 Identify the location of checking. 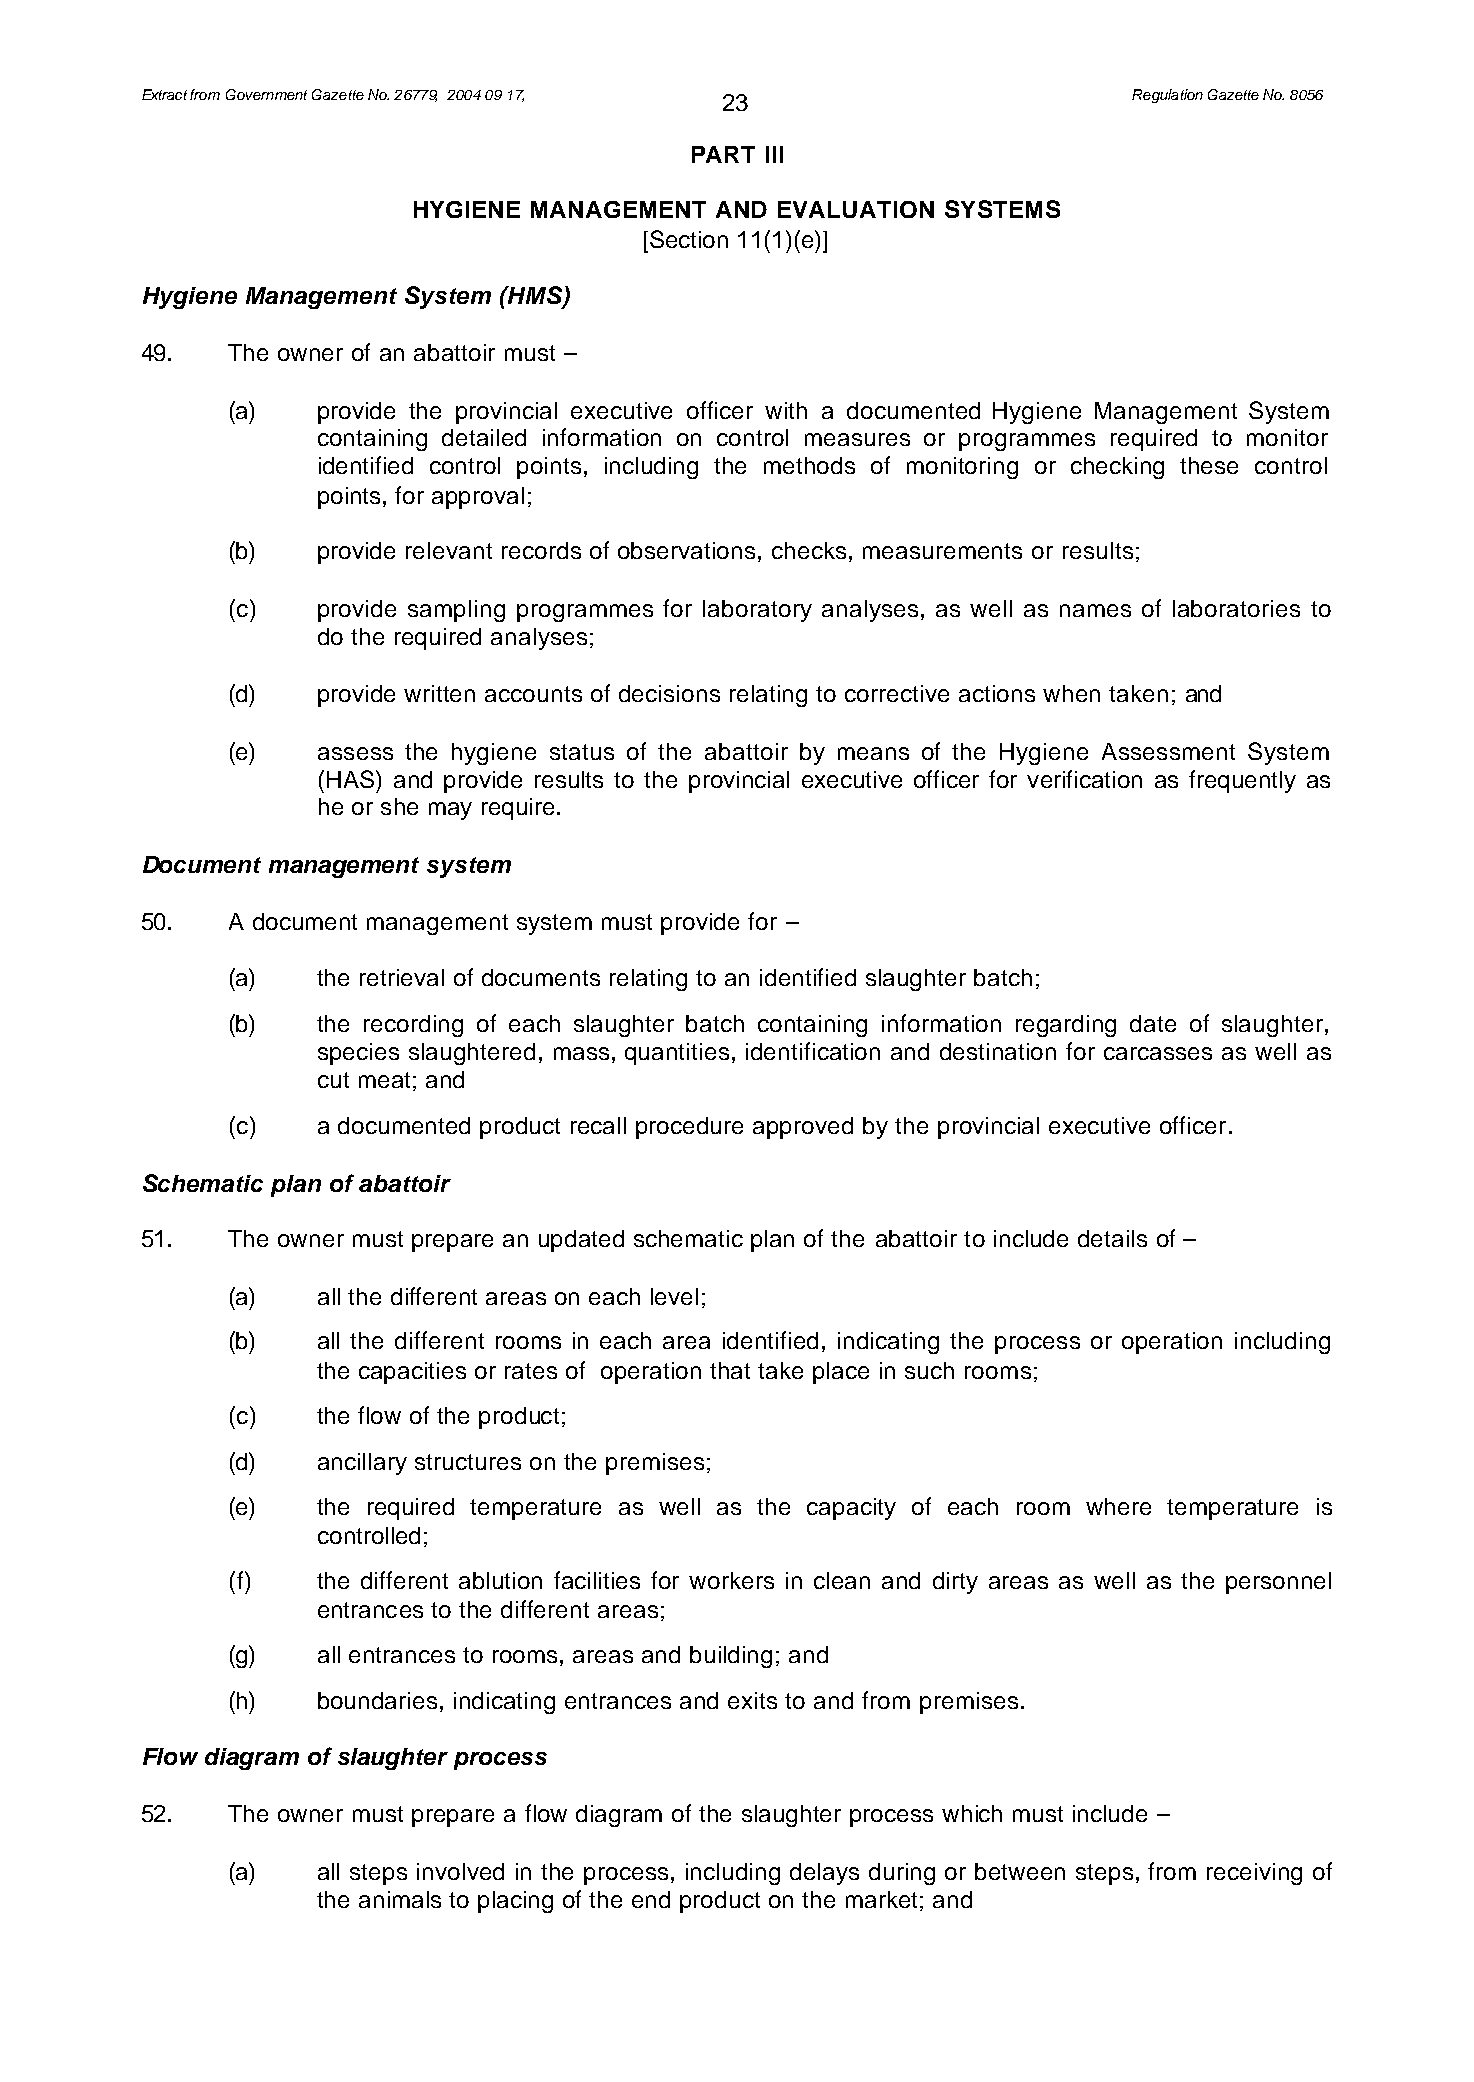
(1117, 468).
